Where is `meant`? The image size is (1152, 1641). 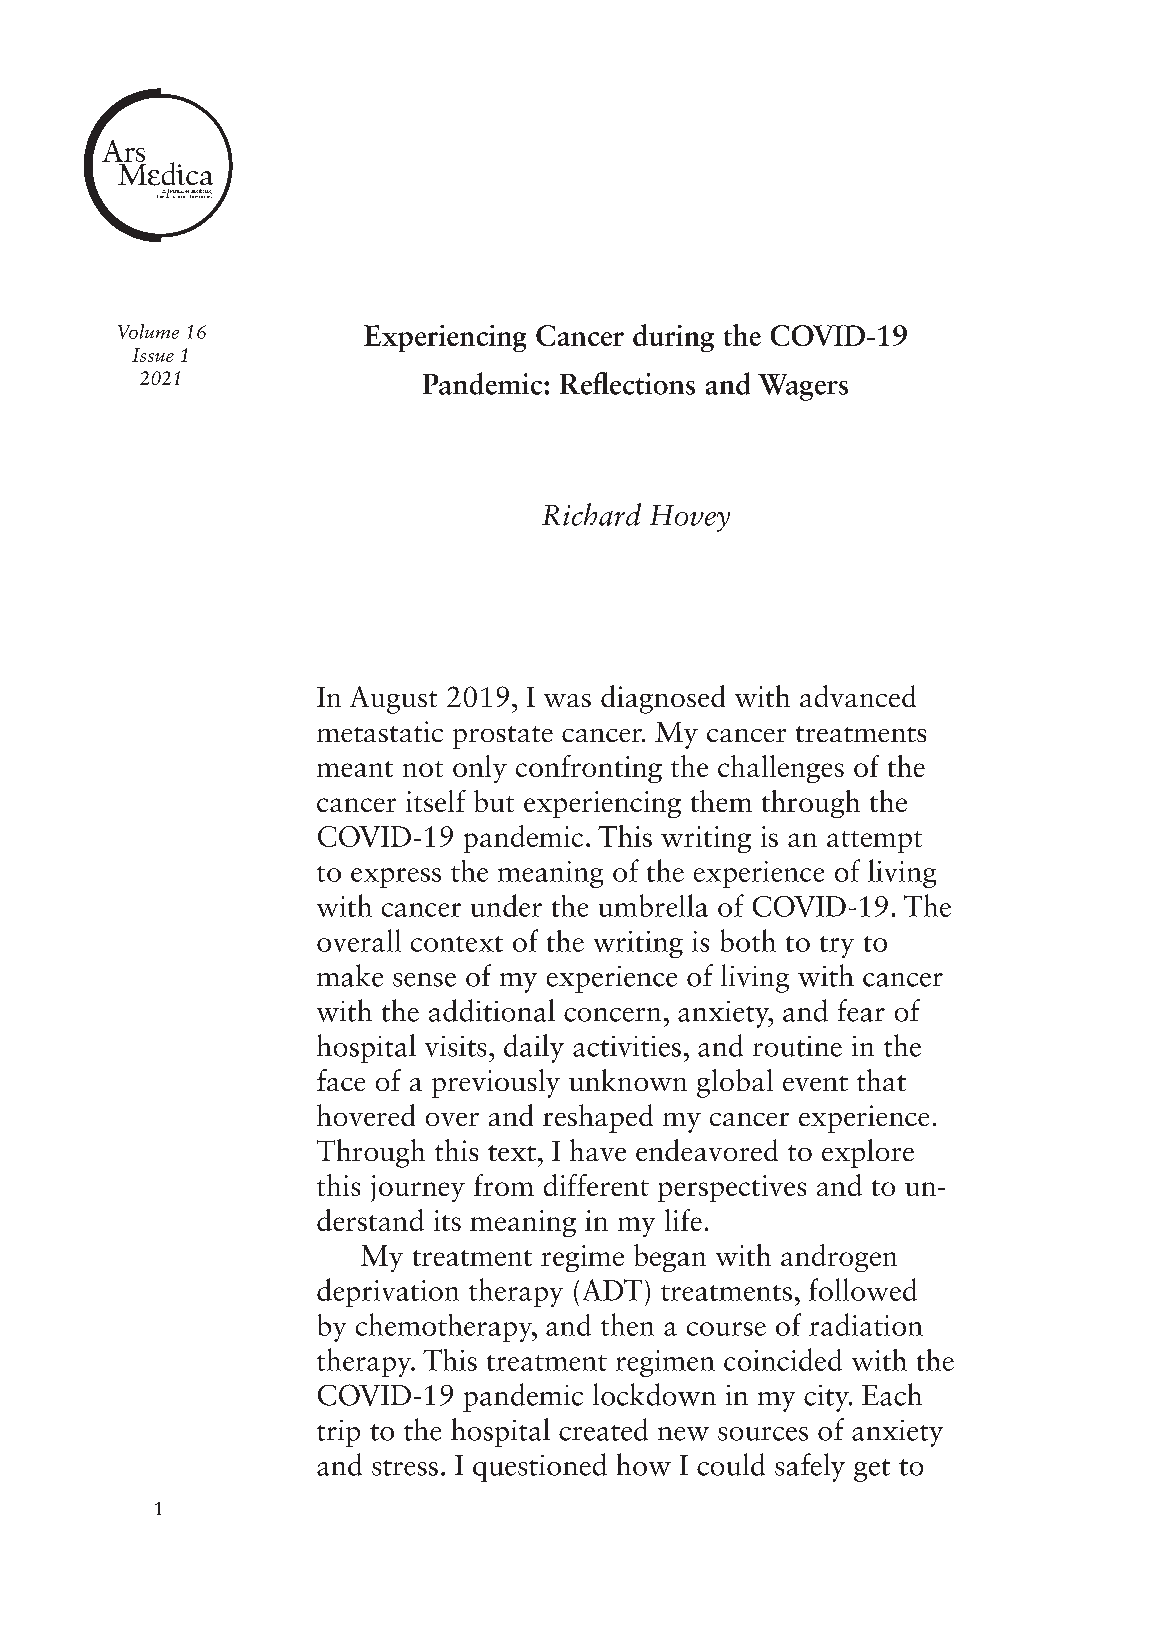
meant is located at coordinates (355, 769).
